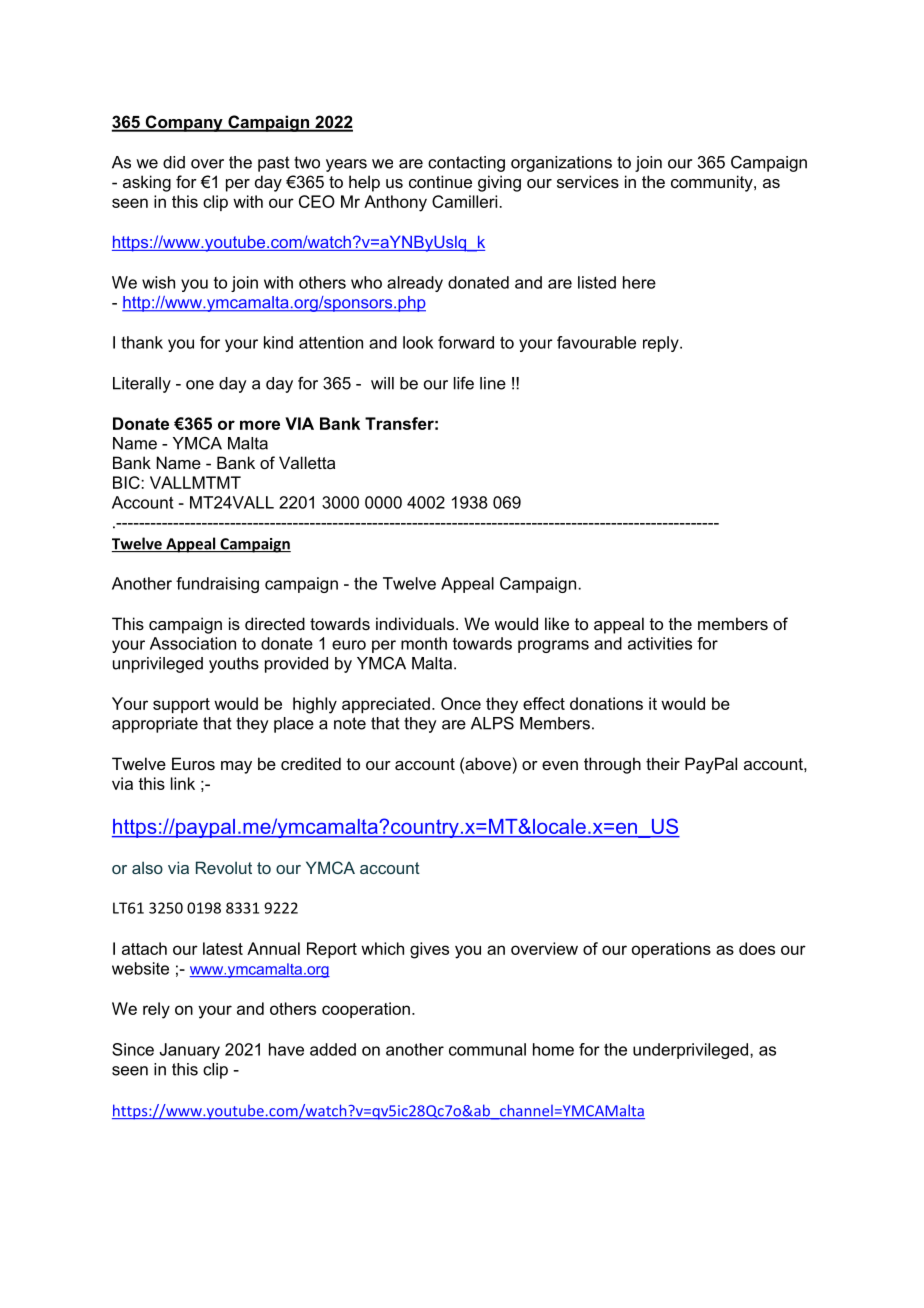 Image resolution: width=924 pixels, height=1308 pixels. I want to click on activities, so click(660, 643).
